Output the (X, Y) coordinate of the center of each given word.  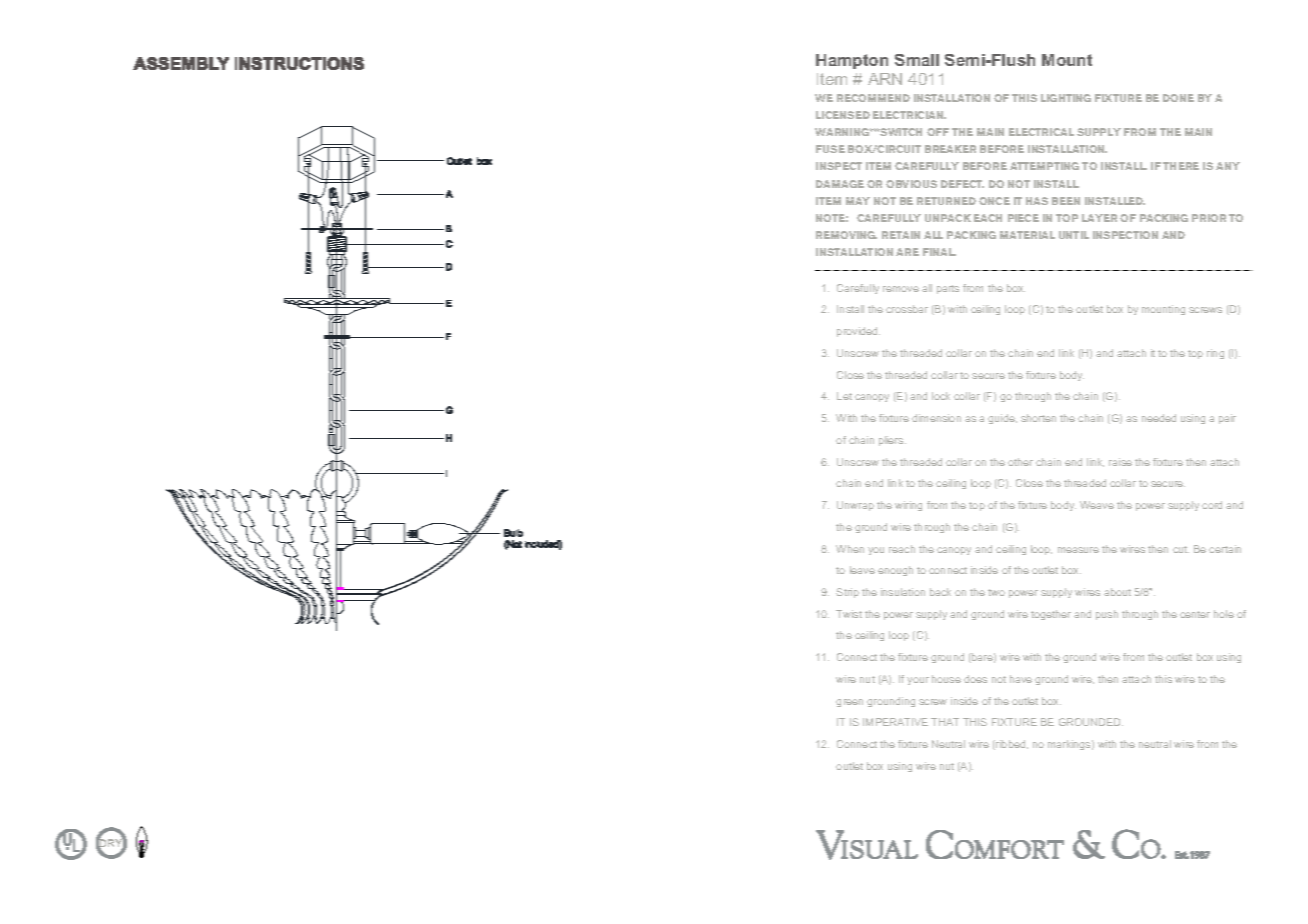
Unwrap (855, 506)
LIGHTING (1066, 98)
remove (901, 289)
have (1021, 679)
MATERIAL (1027, 235)
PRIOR (1209, 218)
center (1195, 614)
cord (1212, 505)
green (849, 703)
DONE (1178, 98)
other (1020, 462)
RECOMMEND (873, 98)
